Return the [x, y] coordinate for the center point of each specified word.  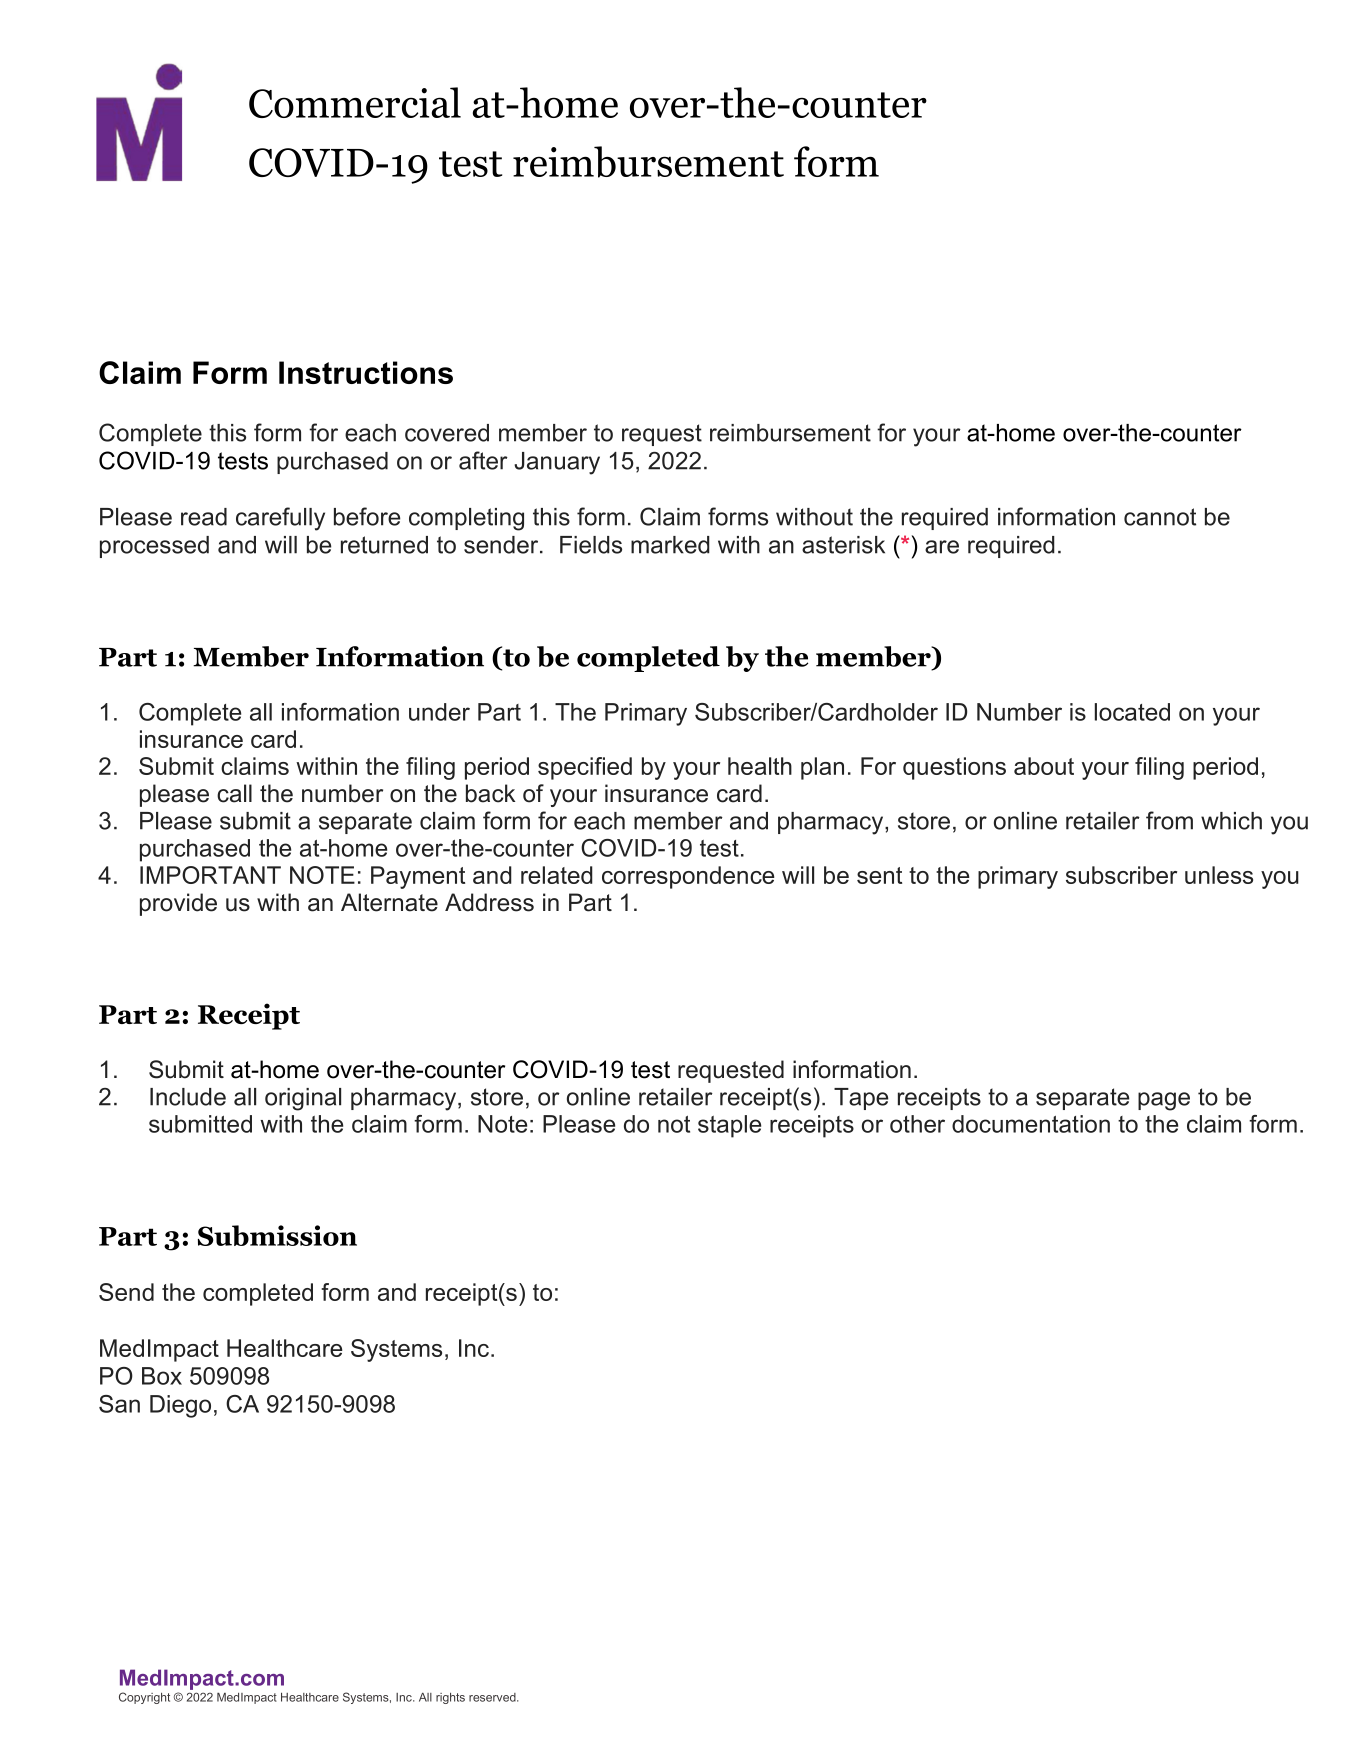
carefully [280, 519]
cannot [1160, 517]
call [234, 793]
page [1164, 1101]
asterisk [843, 545]
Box [162, 1376]
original [303, 1099]
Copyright [144, 1698]
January [557, 463]
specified [585, 768]
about [1044, 766]
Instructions [366, 372]
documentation [1031, 1124]
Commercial [355, 102]
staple [729, 1126]
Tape [861, 1099]
